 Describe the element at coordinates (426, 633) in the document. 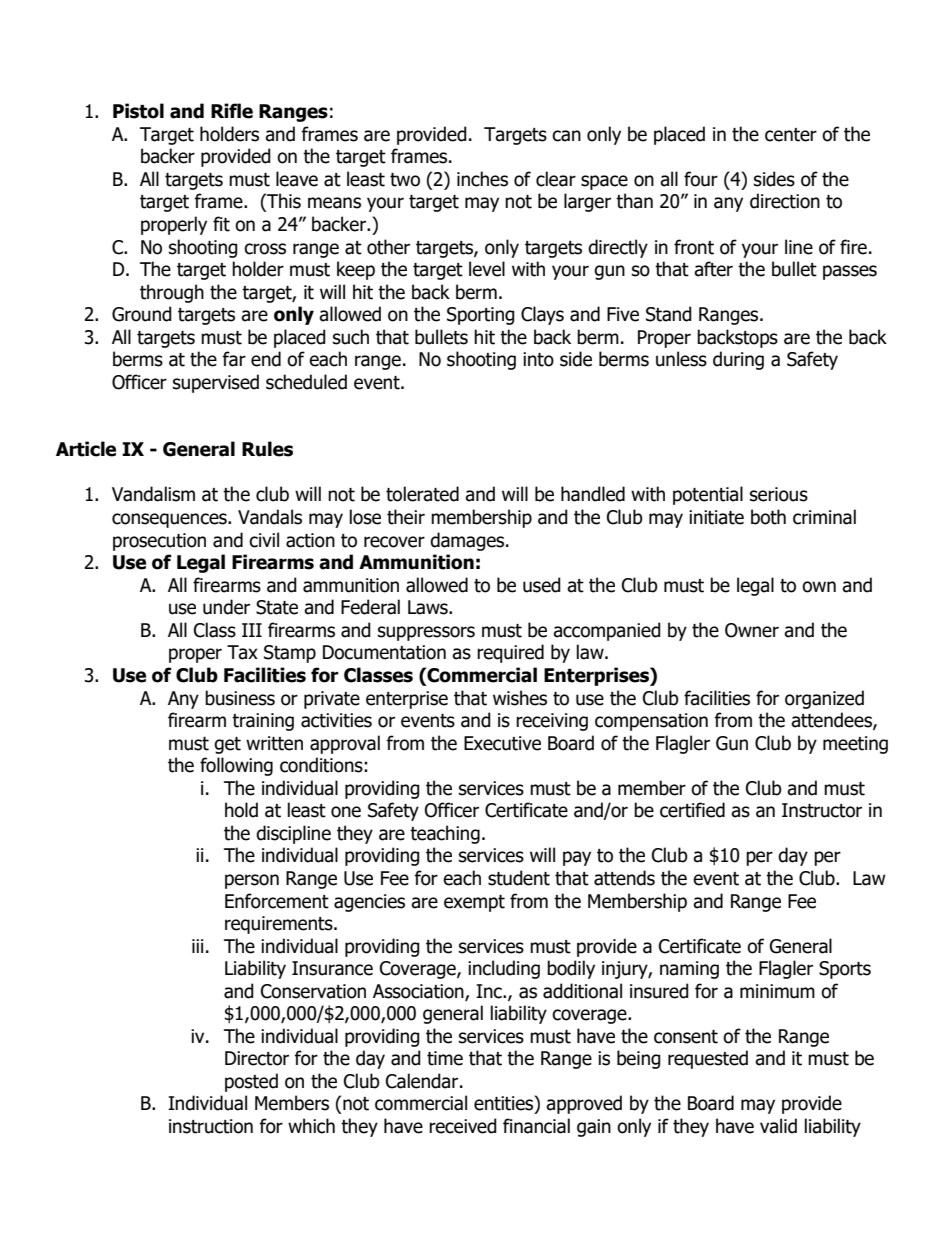

I see `suppressors` at that location.
